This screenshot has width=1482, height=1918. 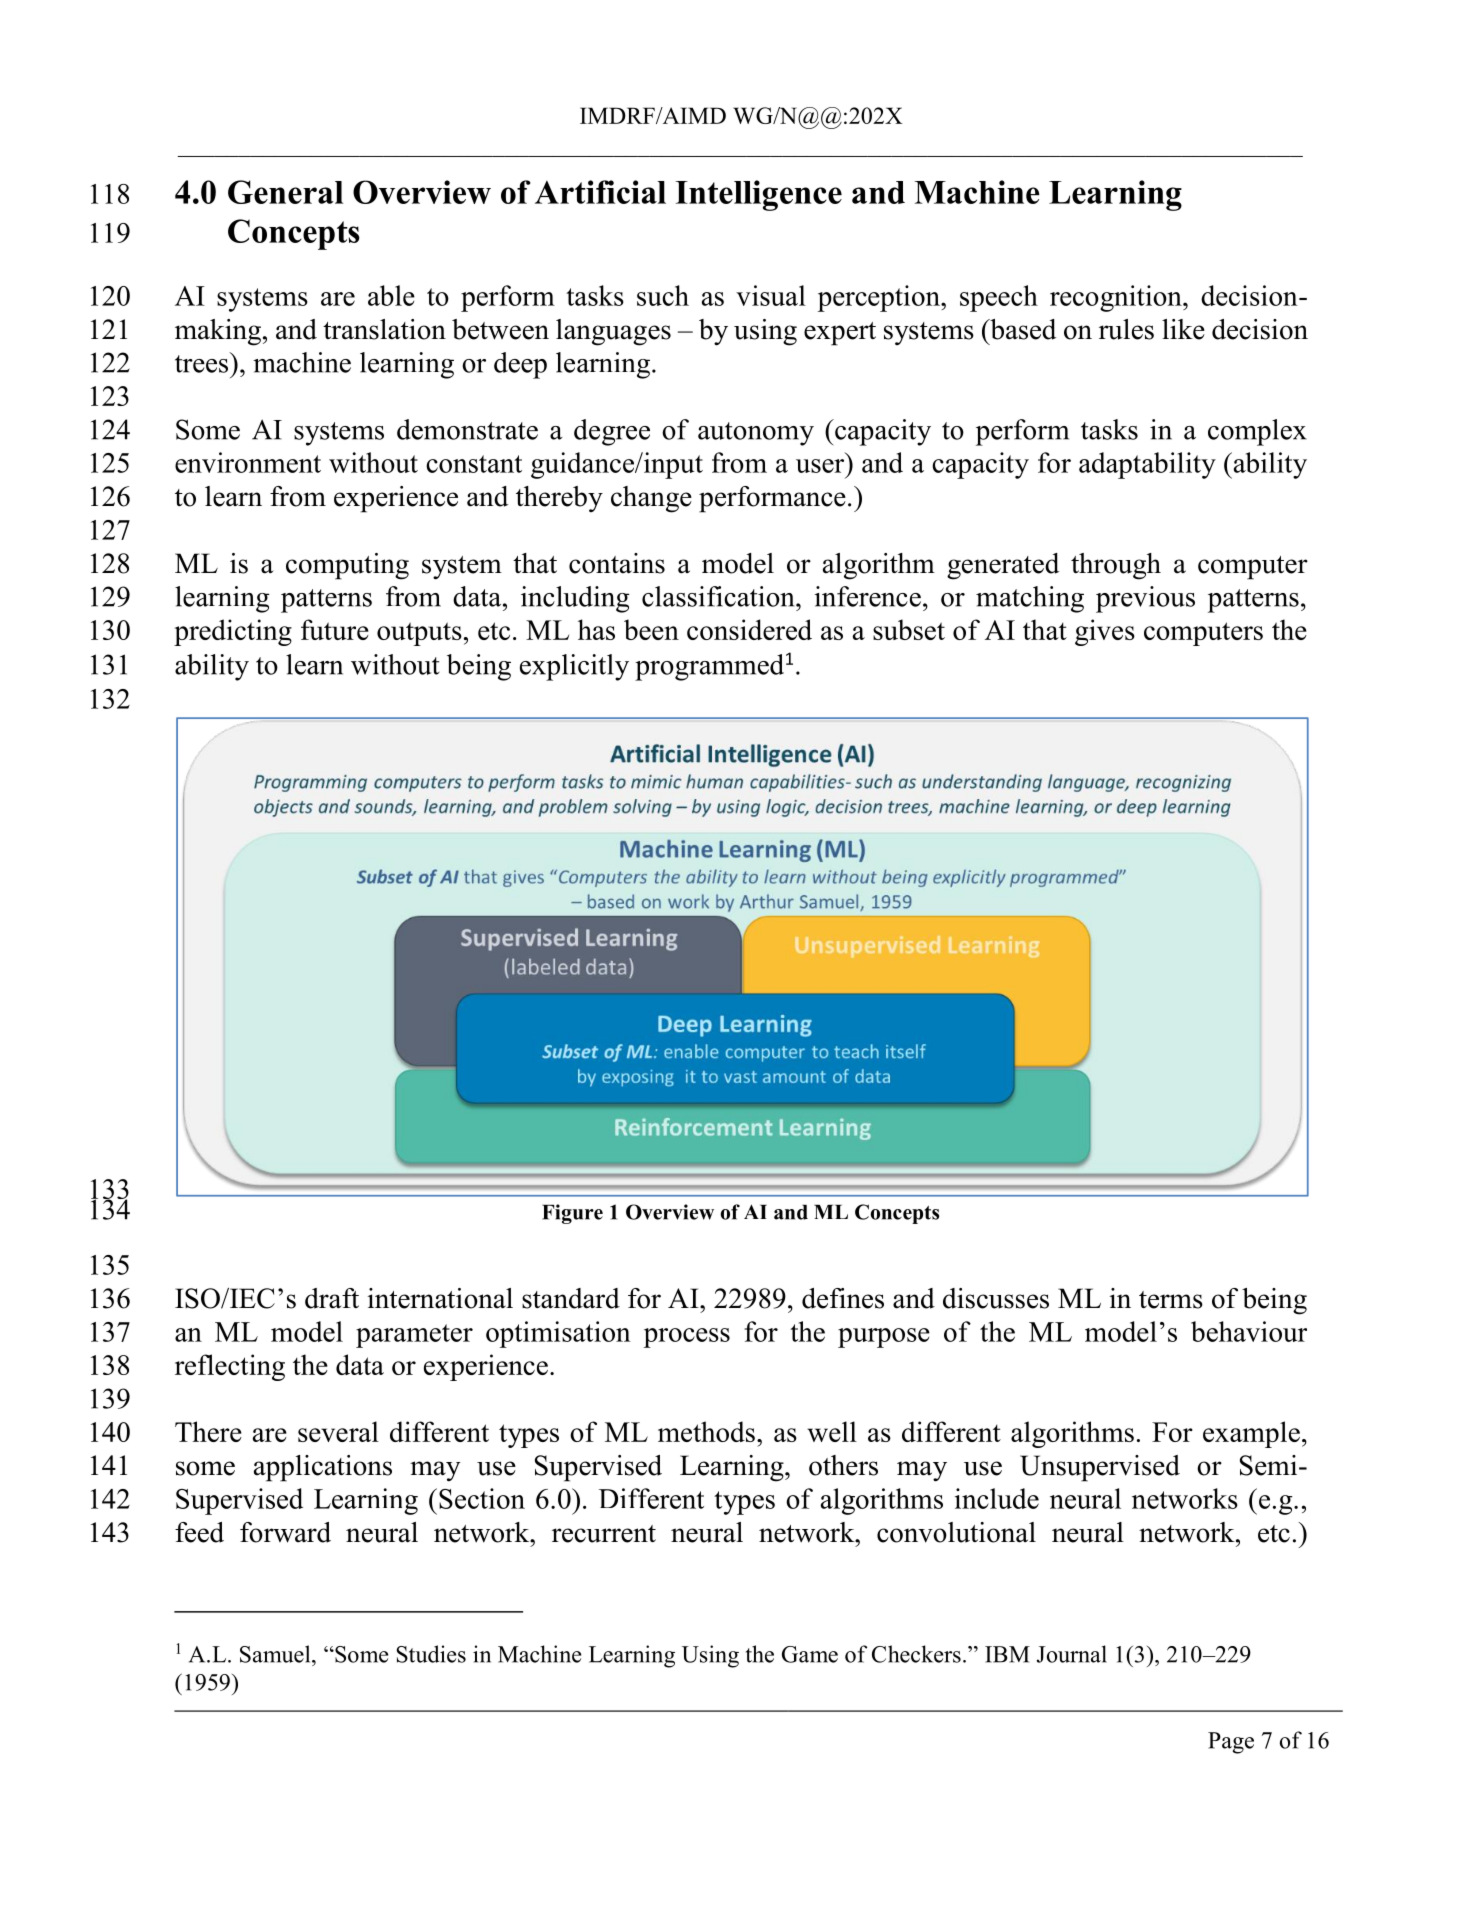 What do you see at coordinates (1171, 1300) in the screenshot?
I see `terms` at bounding box center [1171, 1300].
